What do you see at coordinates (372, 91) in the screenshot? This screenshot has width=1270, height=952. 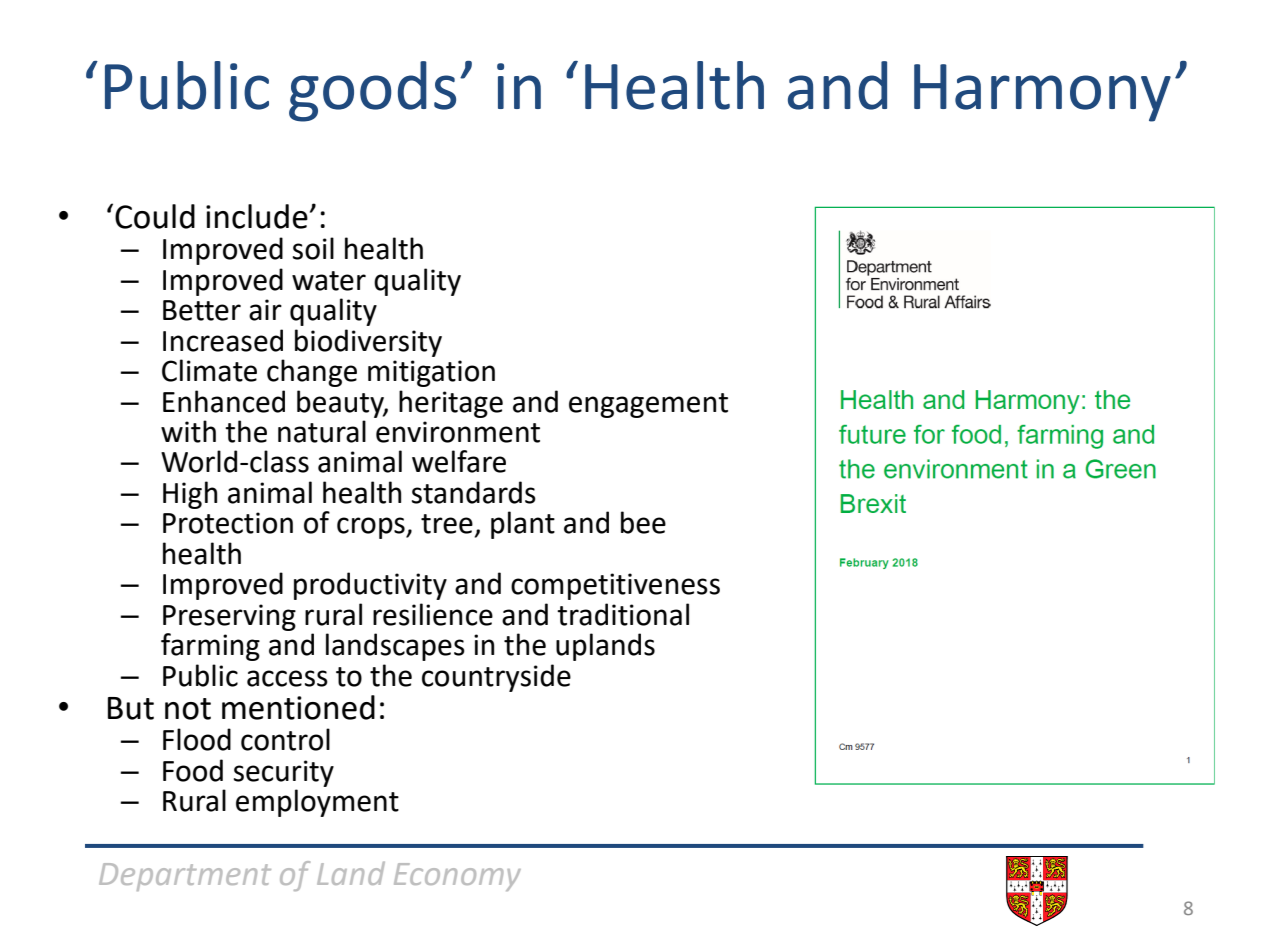 I see `goods` at bounding box center [372, 91].
